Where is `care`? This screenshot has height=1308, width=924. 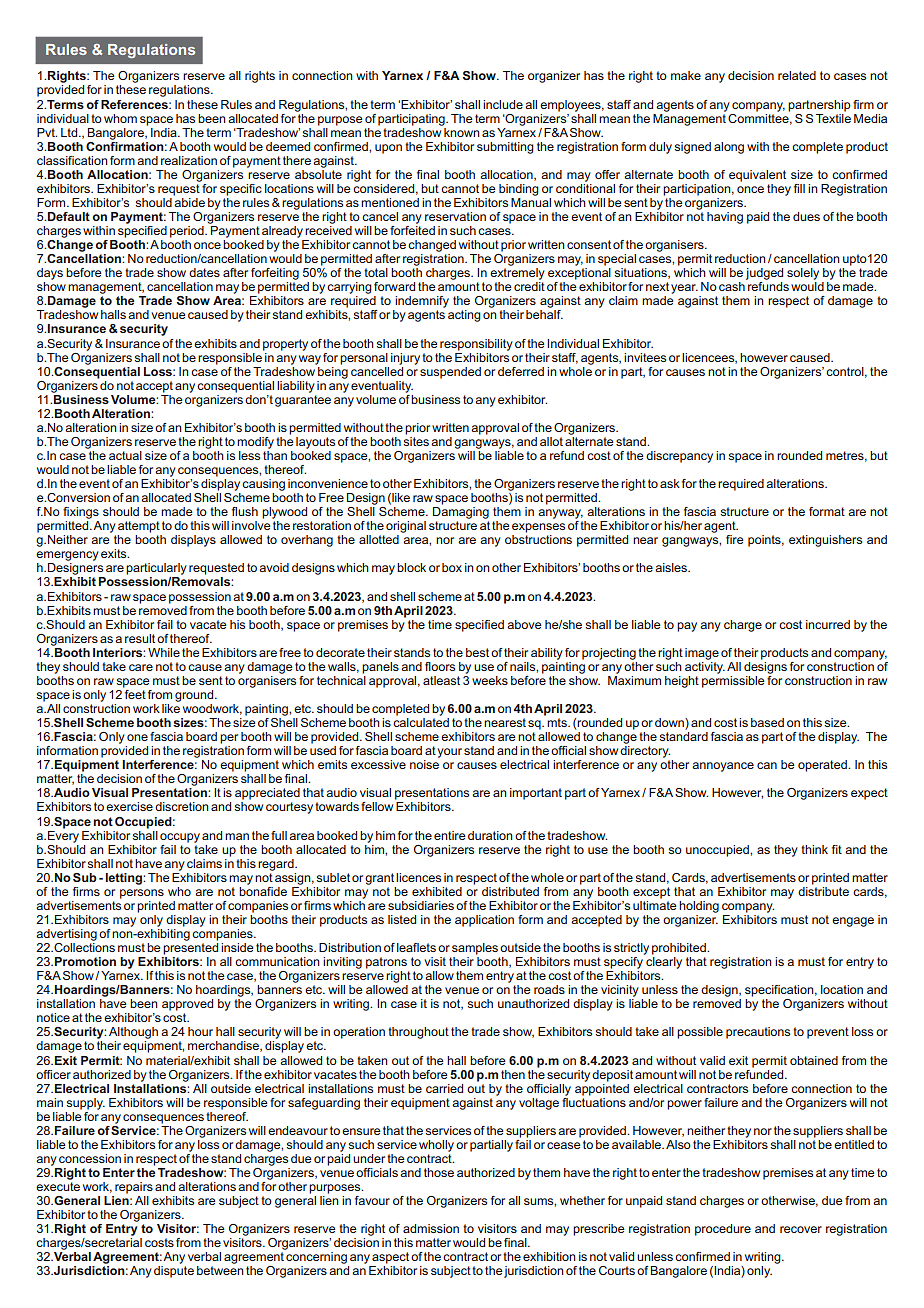 care is located at coordinates (141, 667).
